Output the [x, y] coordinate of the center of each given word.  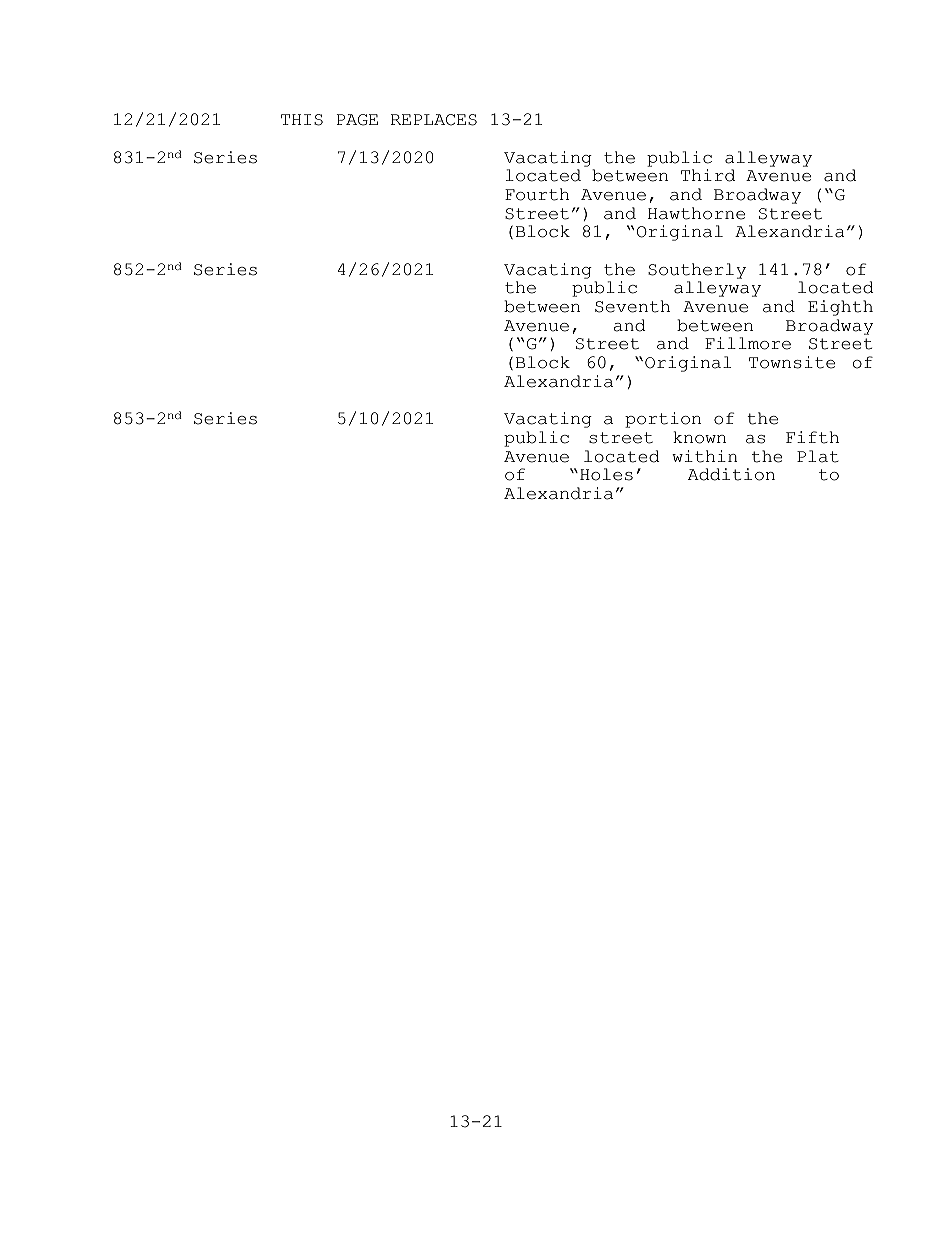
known [699, 437]
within [704, 456]
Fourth [537, 194]
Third [708, 175]
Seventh [632, 306]
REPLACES [434, 120]
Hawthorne [696, 213]
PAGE [357, 120]
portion [663, 420]
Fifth [812, 437]
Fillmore [748, 343]
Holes [606, 474]
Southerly [697, 271]
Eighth [840, 308]
